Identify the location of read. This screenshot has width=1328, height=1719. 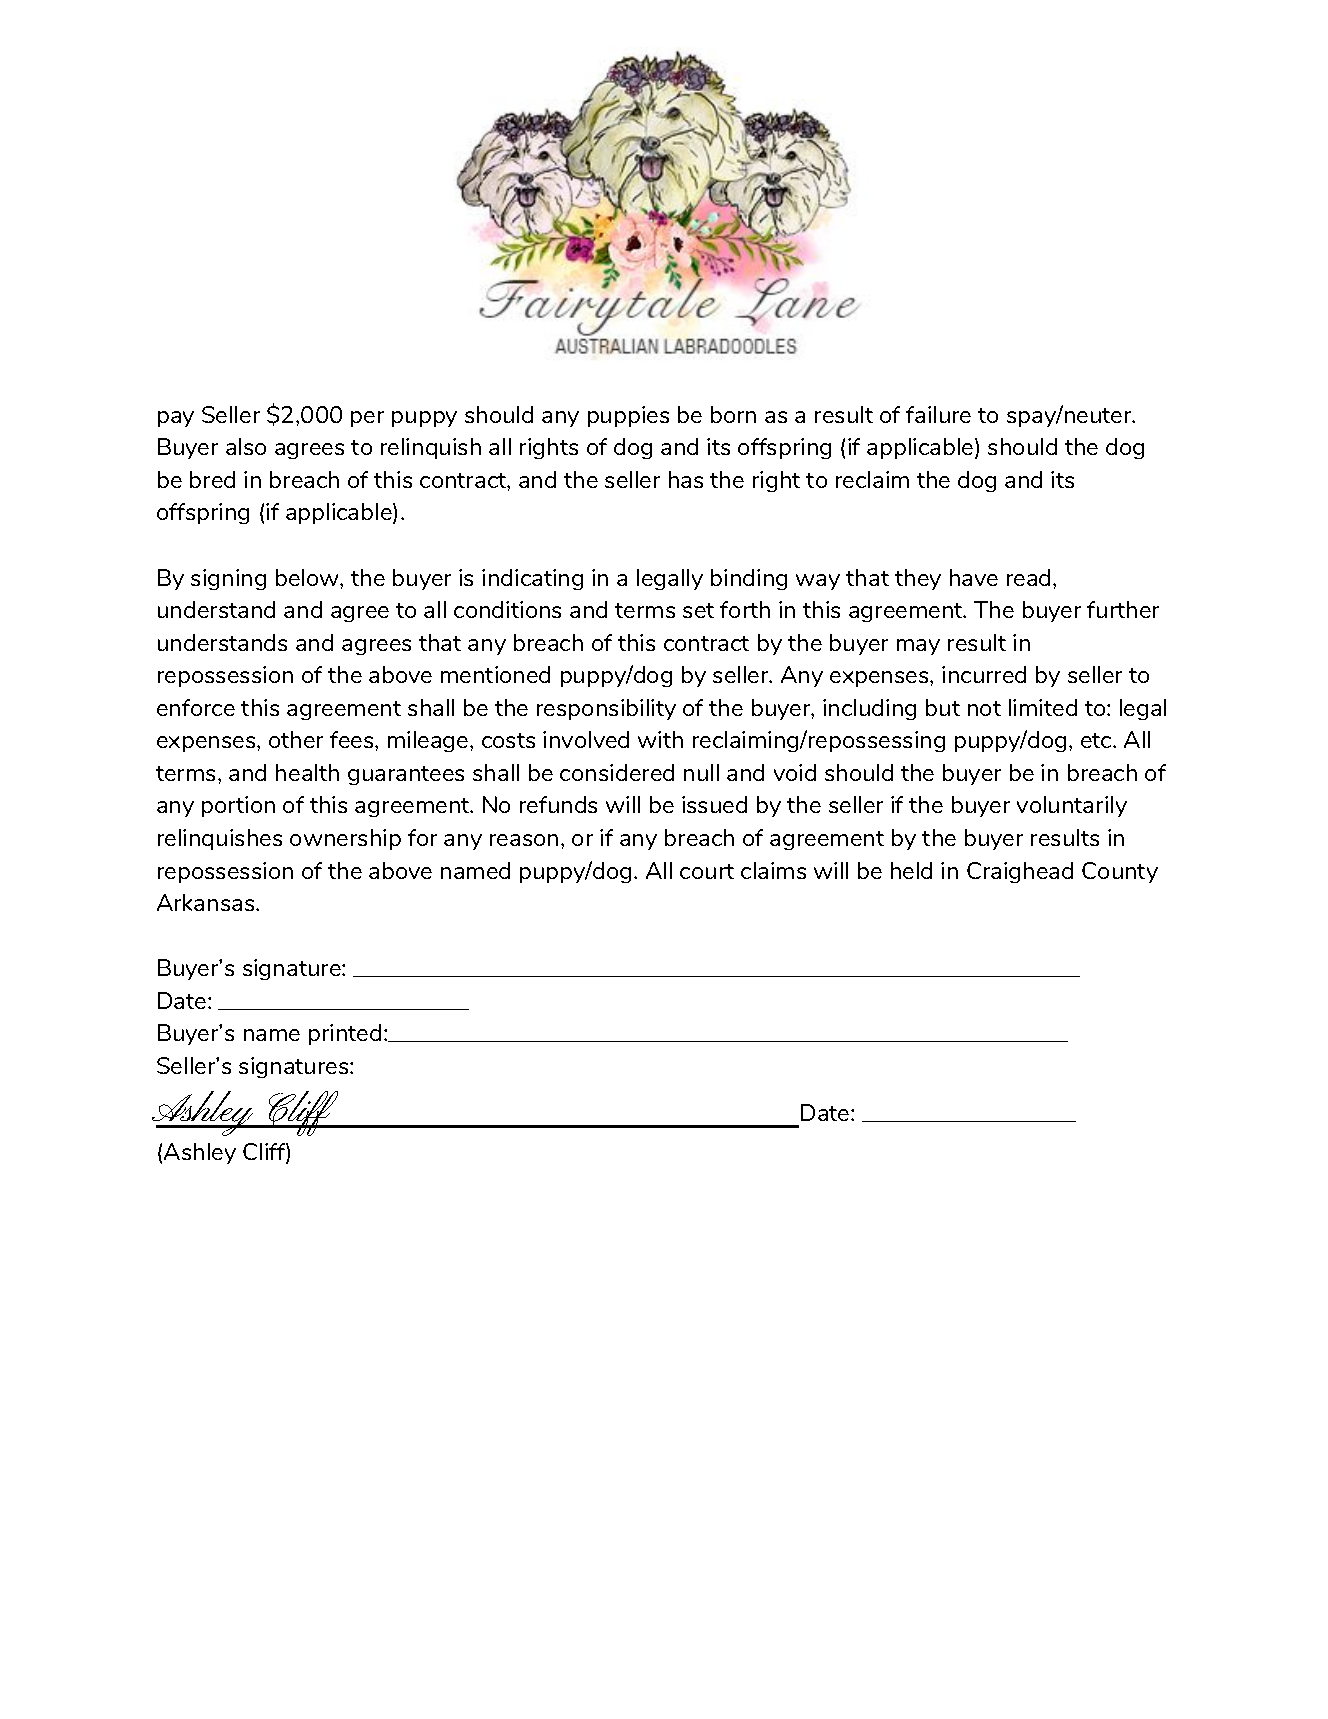
(1028, 577).
